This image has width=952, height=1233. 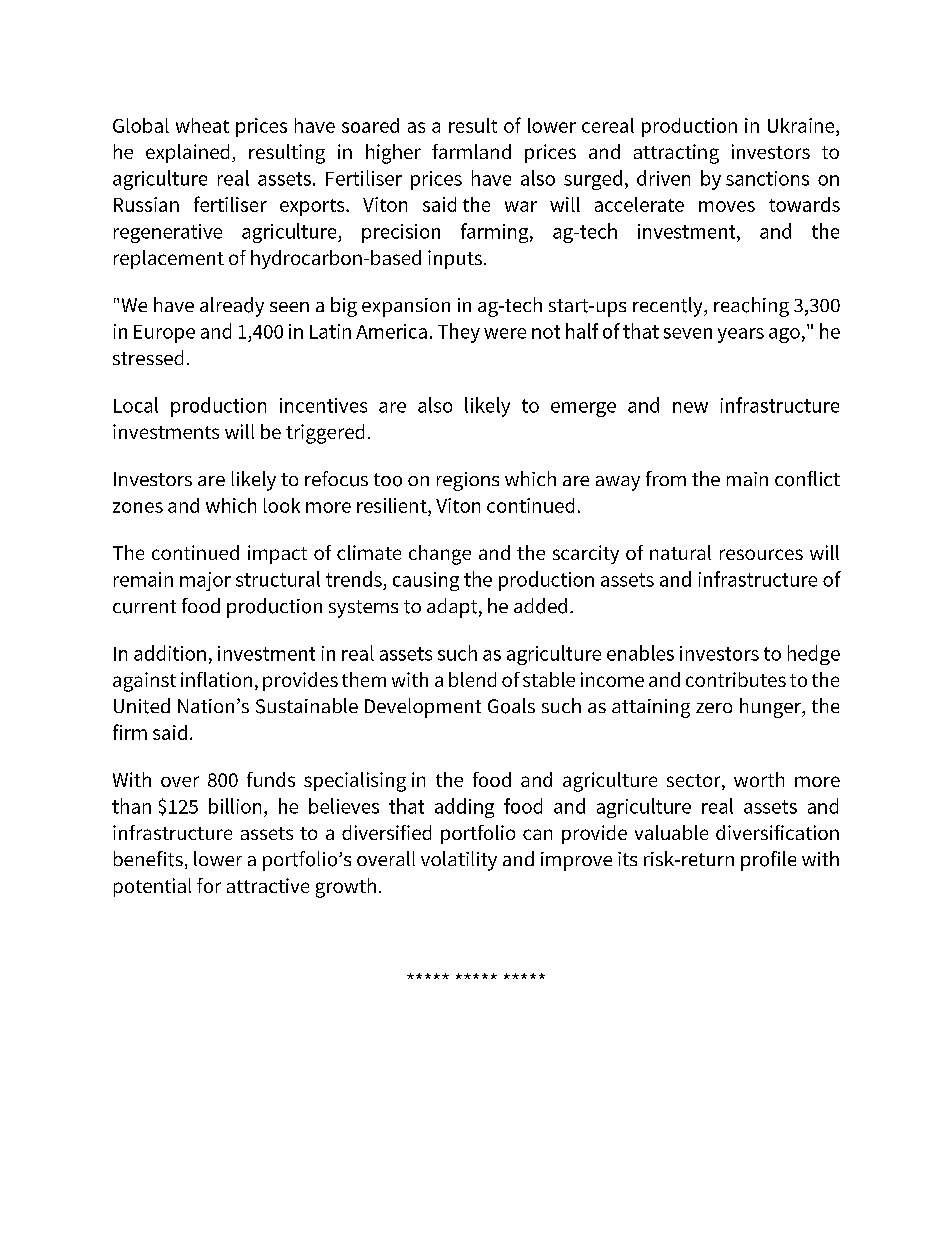 I want to click on for, so click(x=209, y=885).
